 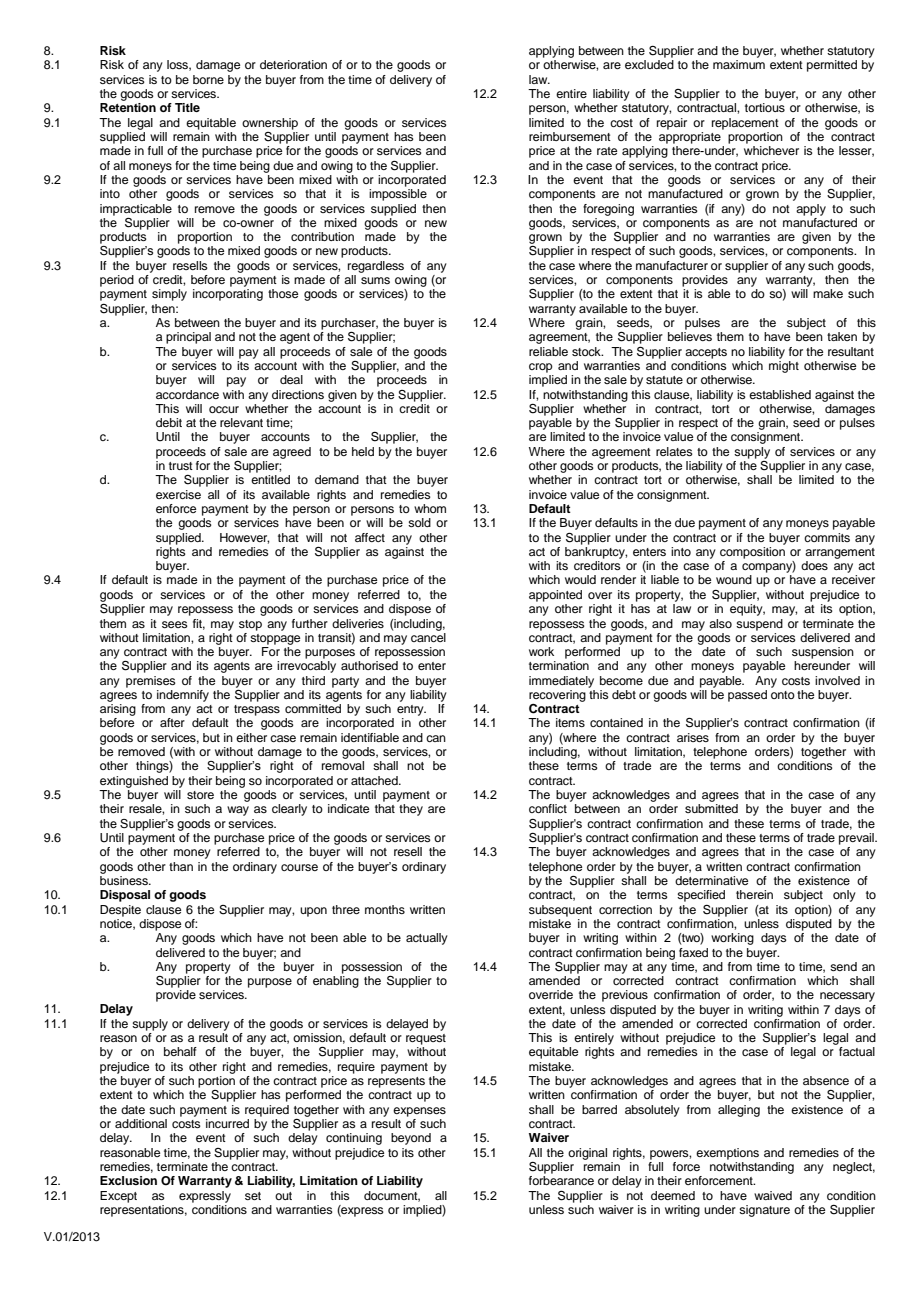 I want to click on cancel, so click(x=428, y=636).
